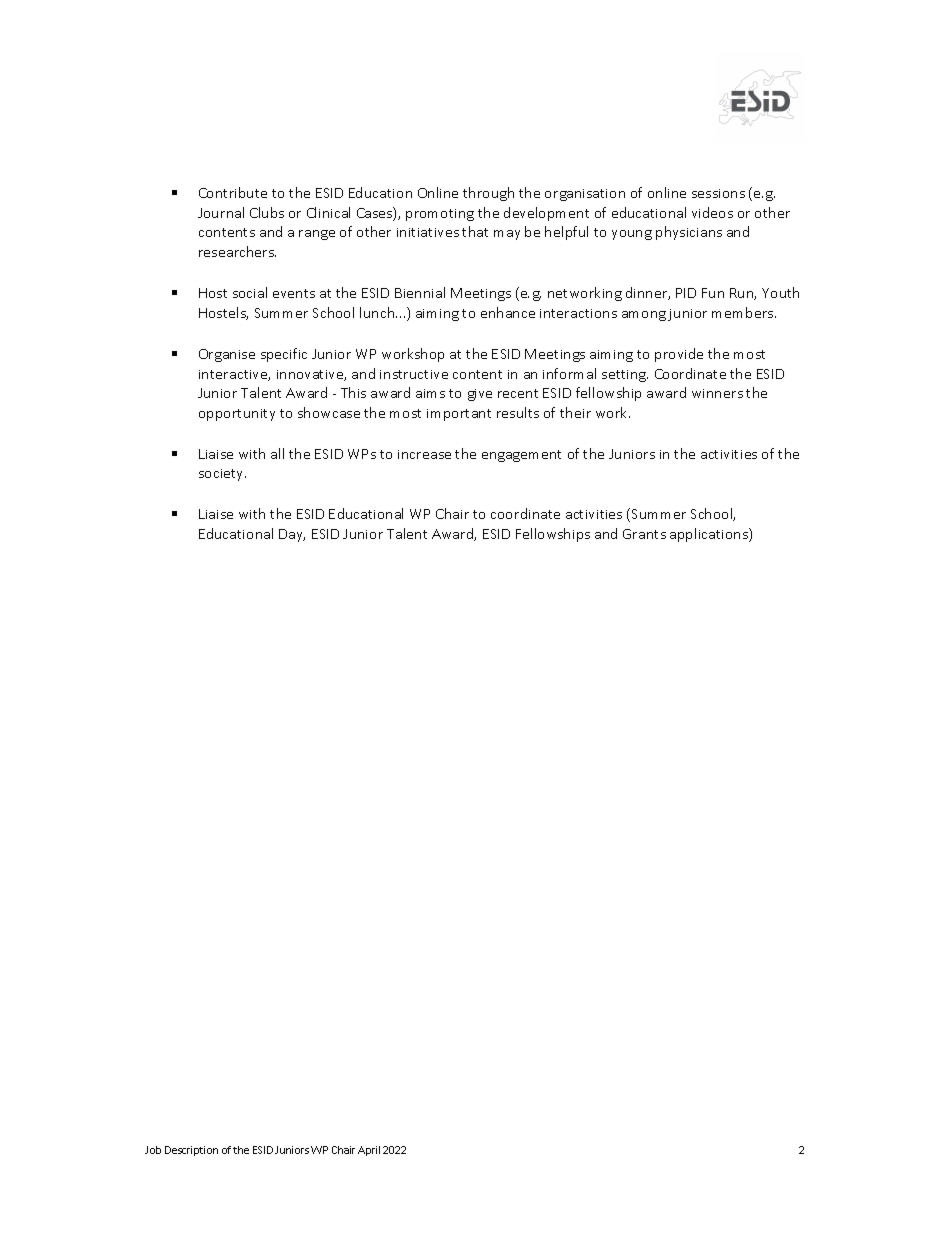 The width and height of the screenshot is (952, 1233). I want to click on Grants, so click(644, 534).
